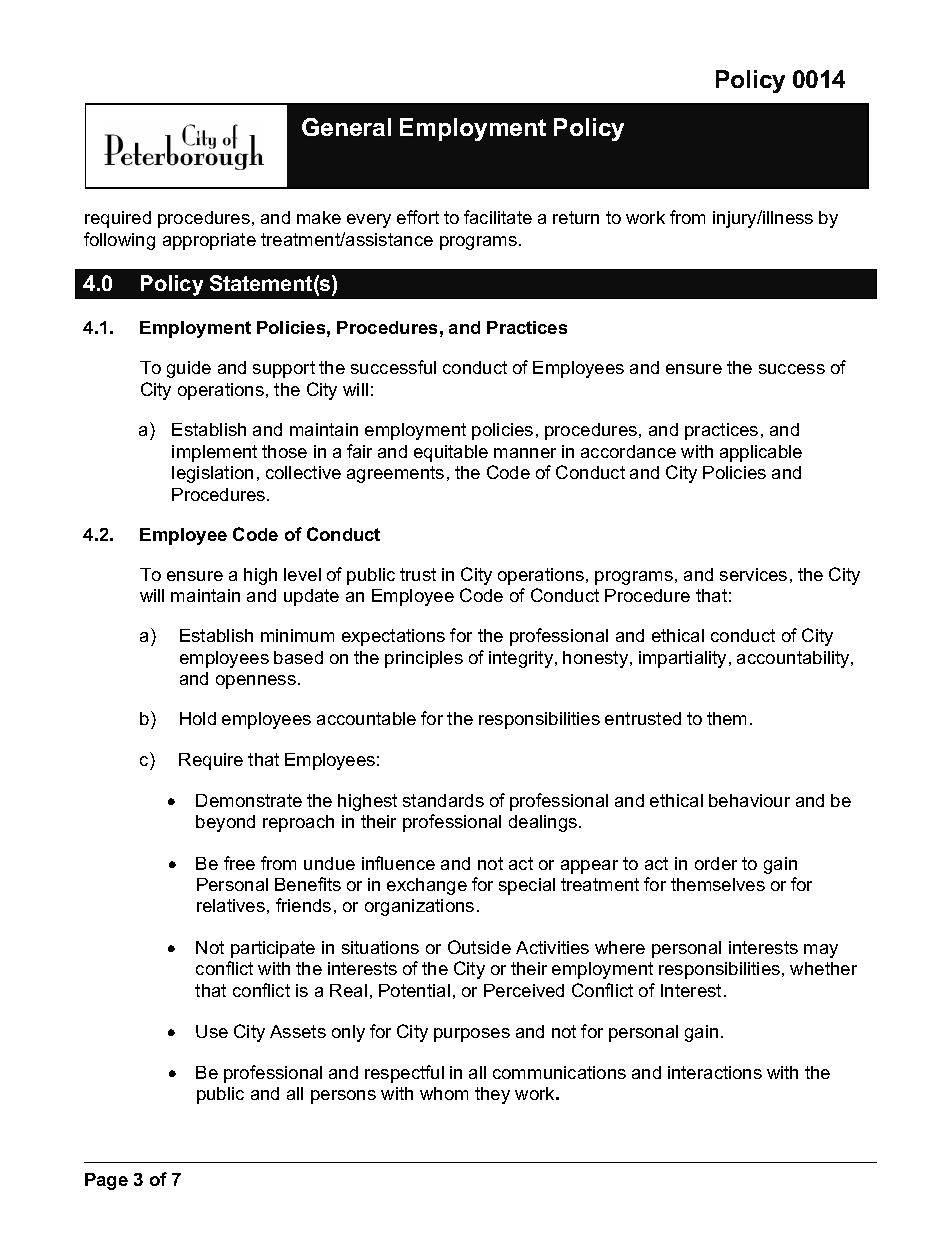  What do you see at coordinates (492, 1095) in the screenshot?
I see `they` at bounding box center [492, 1095].
